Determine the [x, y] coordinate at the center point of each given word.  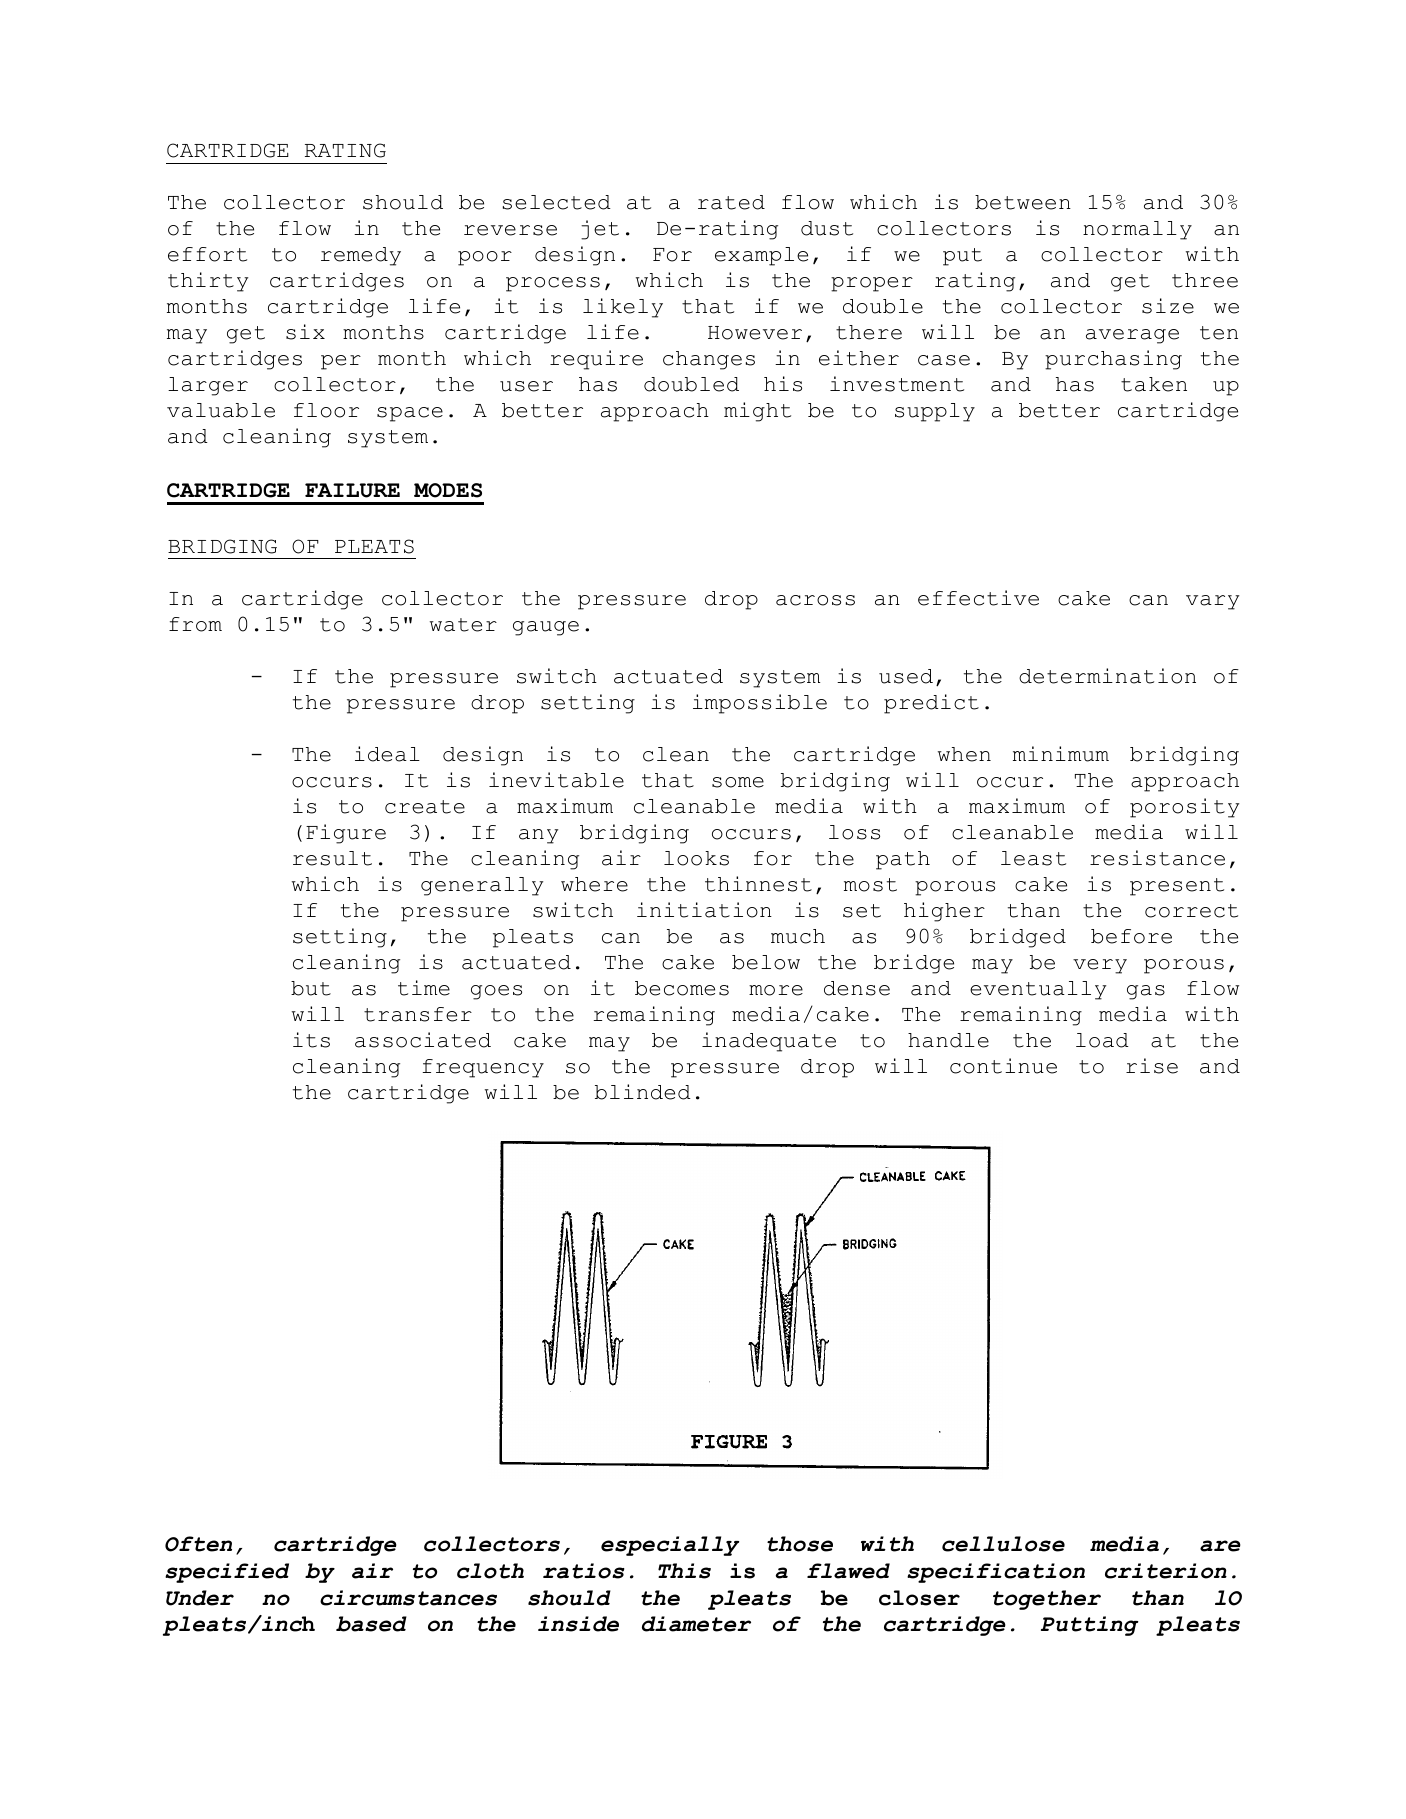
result [332, 858]
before [1131, 936]
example [761, 256]
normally [1137, 230]
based [371, 1624]
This [684, 1571]
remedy [361, 256]
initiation [704, 910]
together [1047, 1600]
